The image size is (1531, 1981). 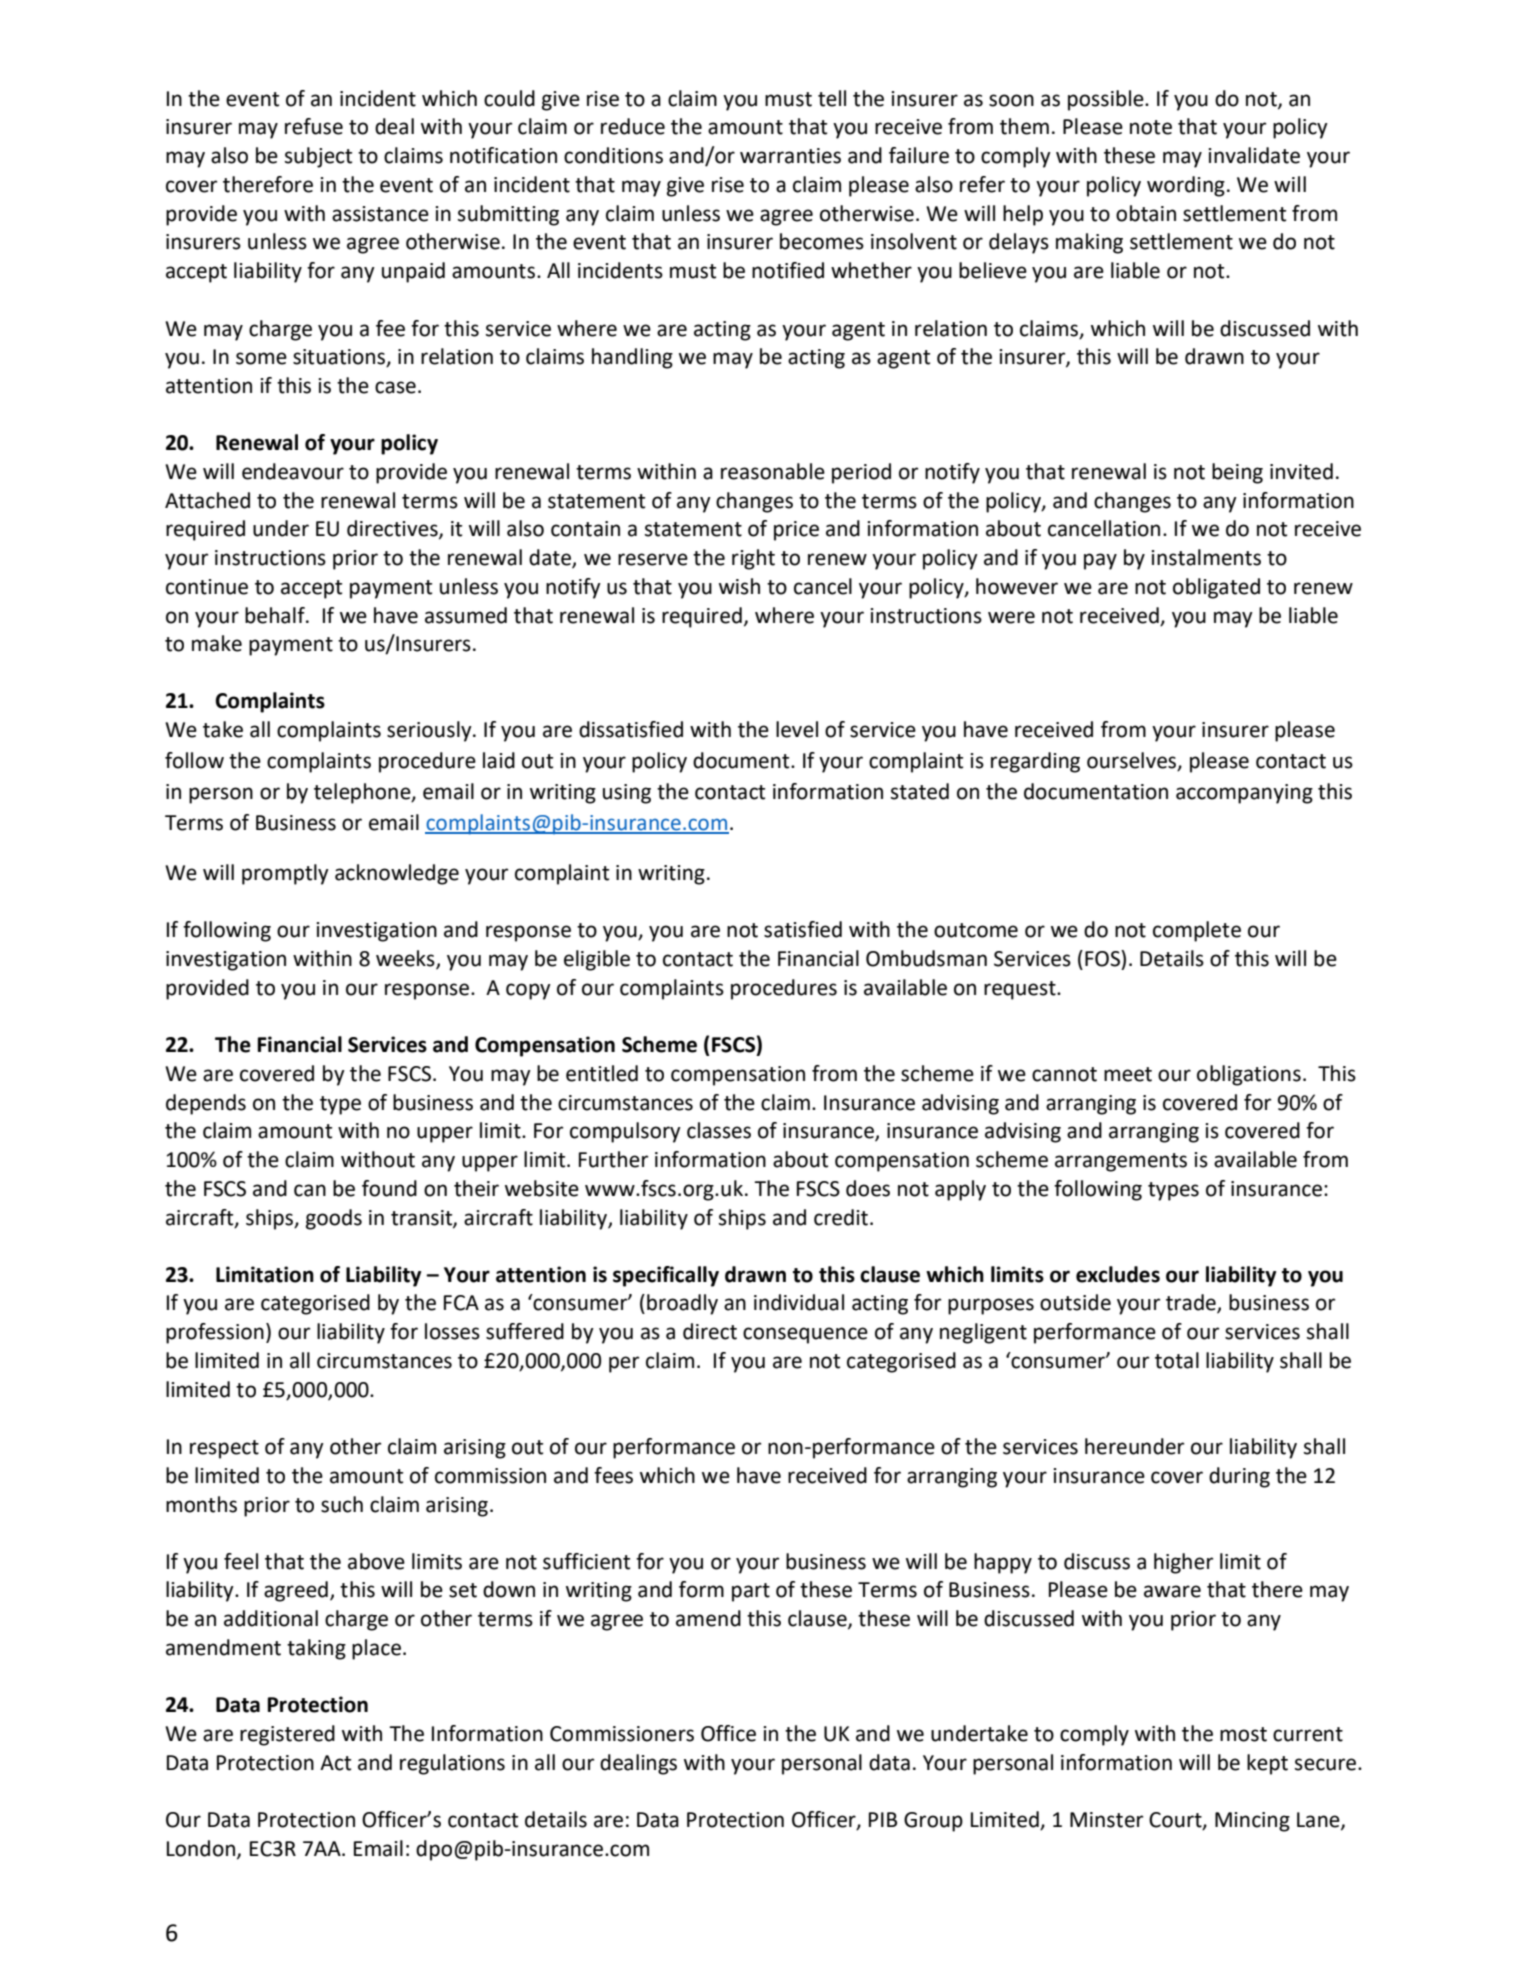 What do you see at coordinates (1197, 931) in the screenshot?
I see `complete` at bounding box center [1197, 931].
